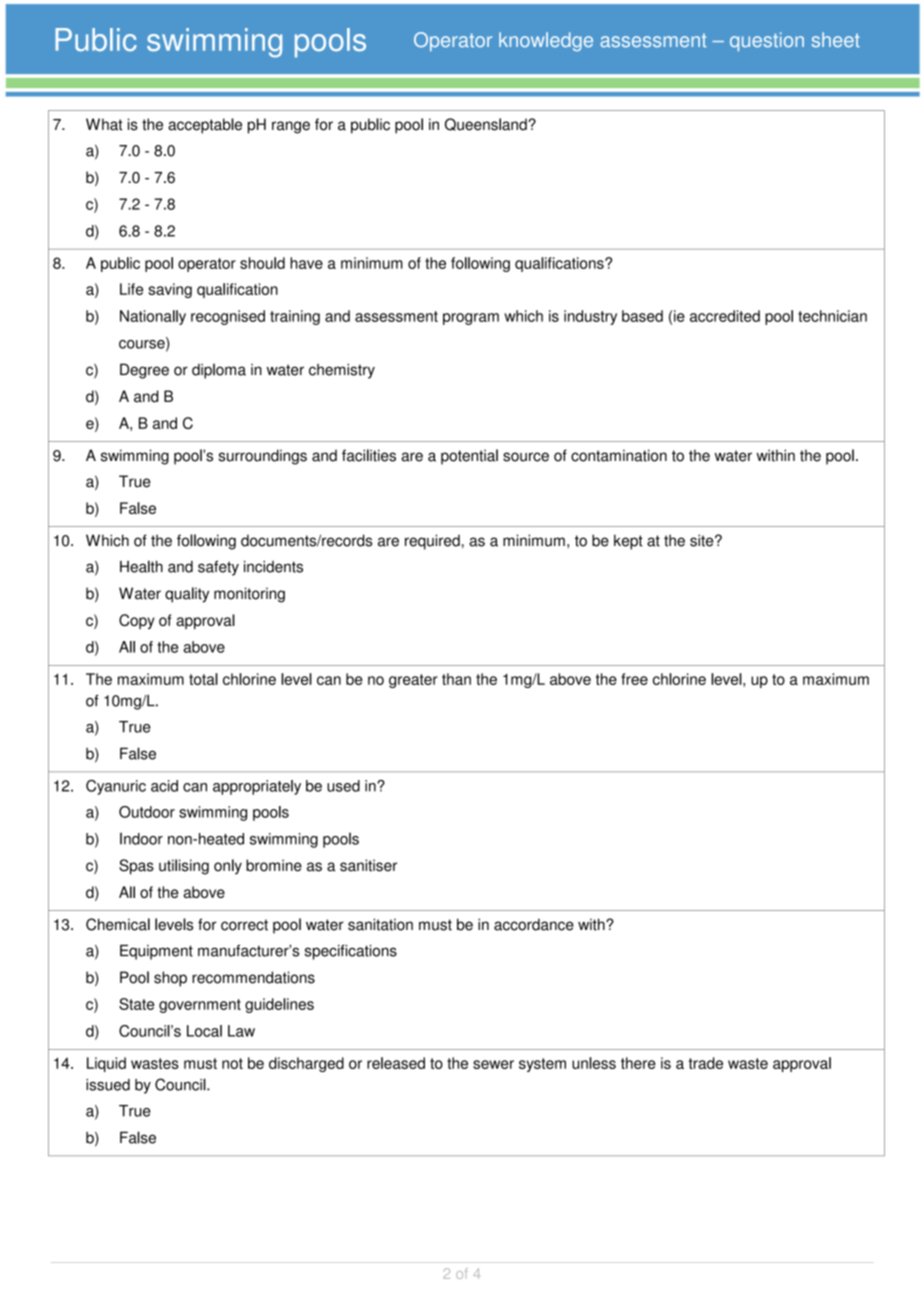  I want to click on Local, so click(204, 1031).
